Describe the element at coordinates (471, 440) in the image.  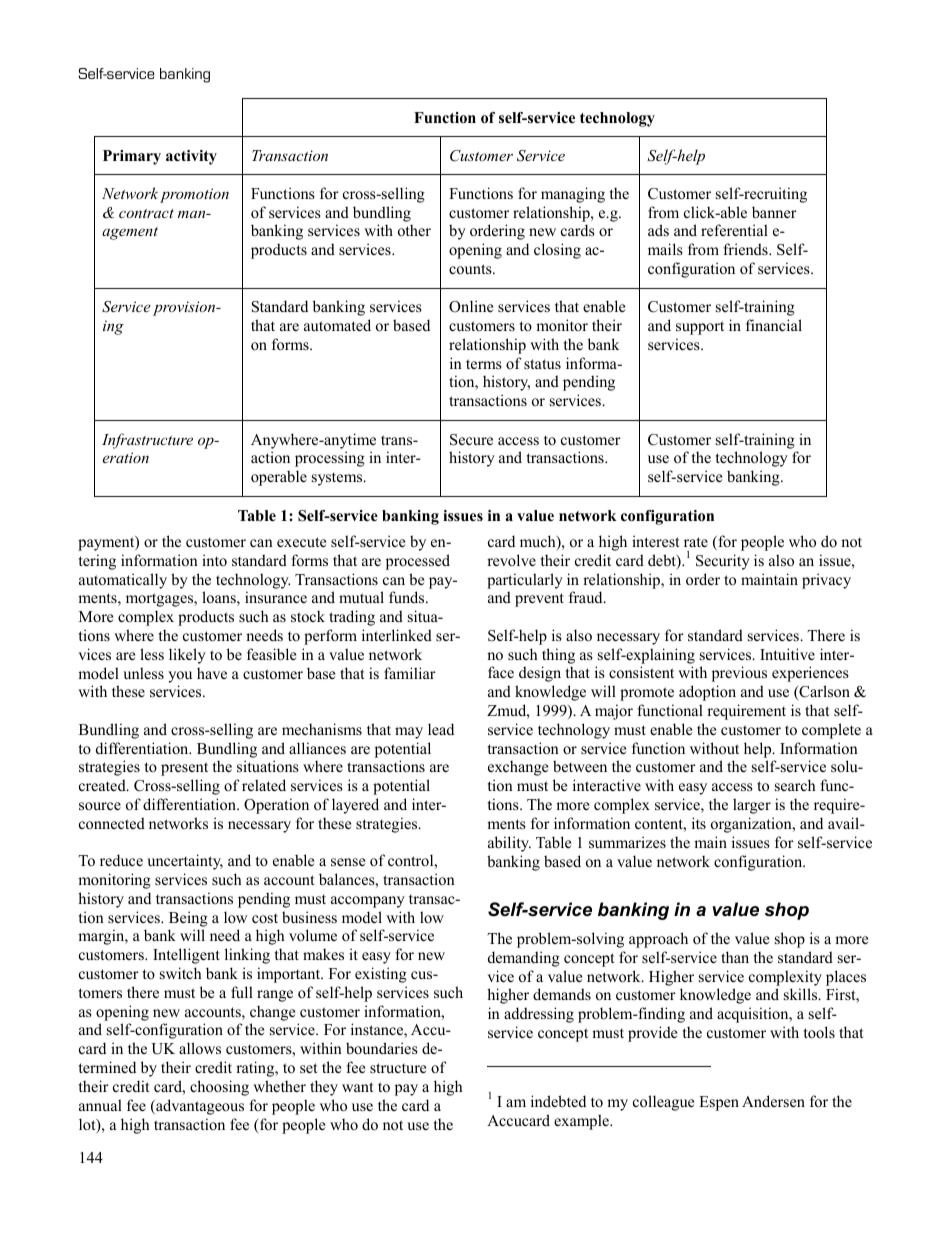
I see `Secure` at that location.
